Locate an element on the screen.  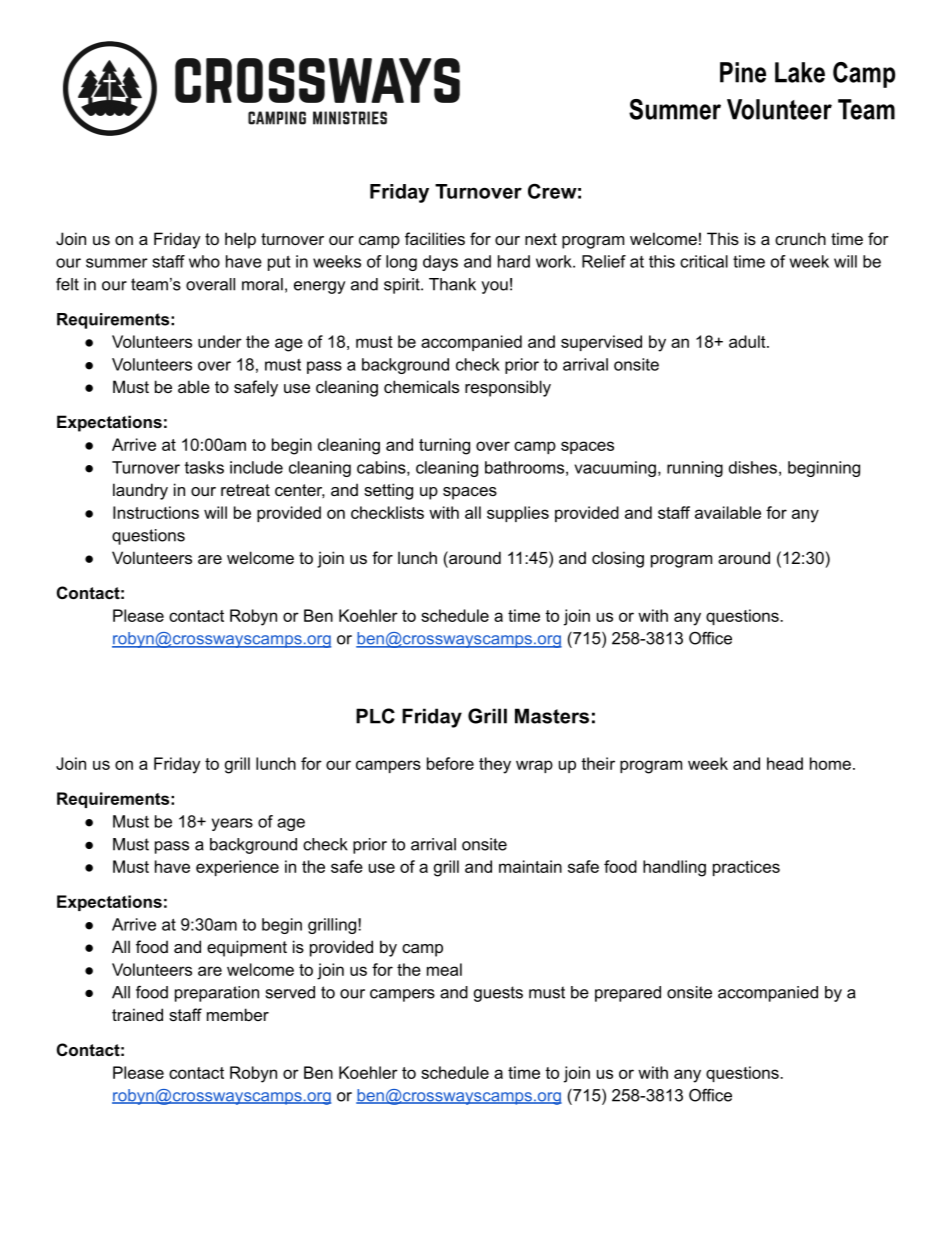
chemicals is located at coordinates (421, 386).
